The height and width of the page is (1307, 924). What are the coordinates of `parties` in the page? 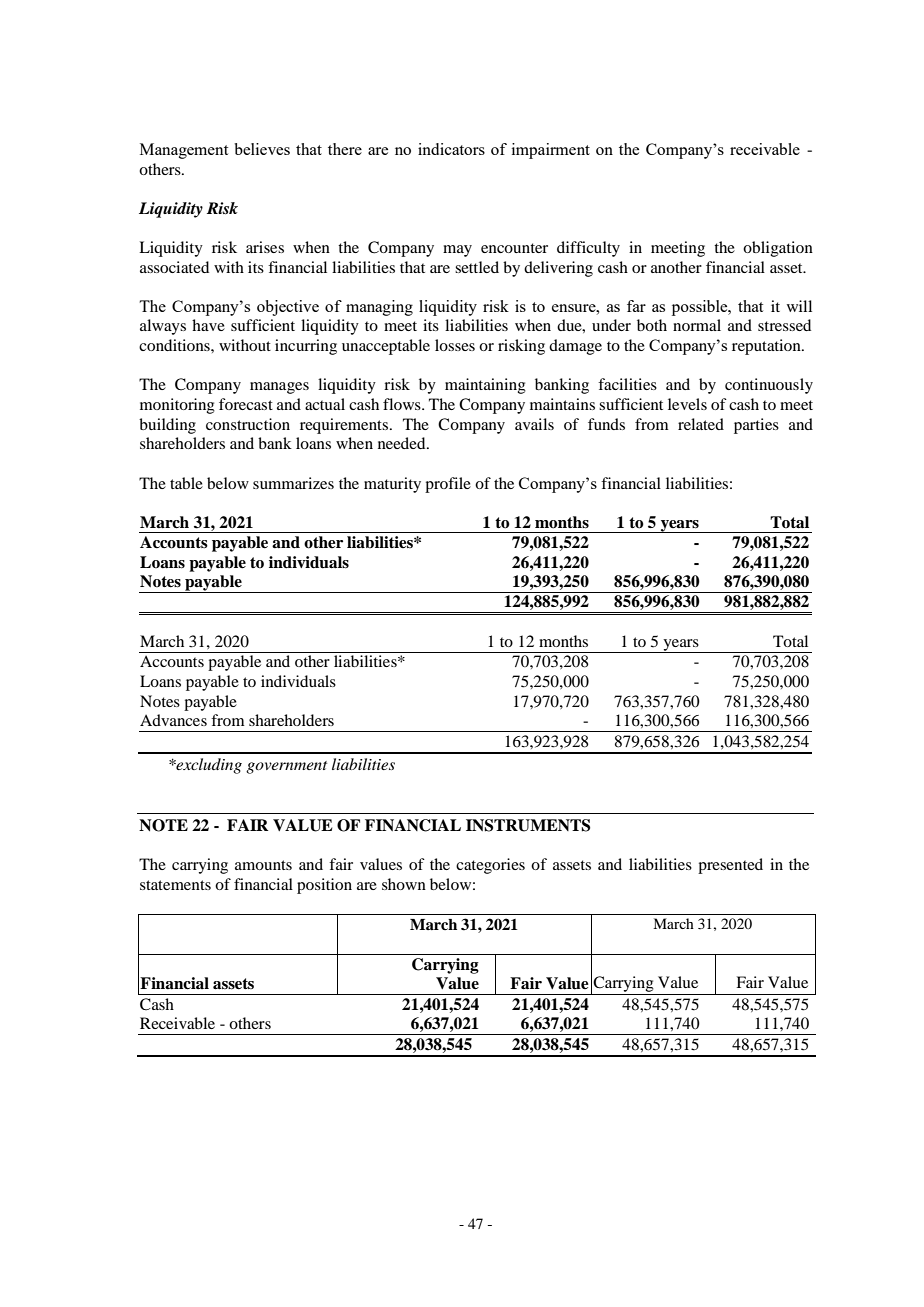 It's located at (756, 426).
